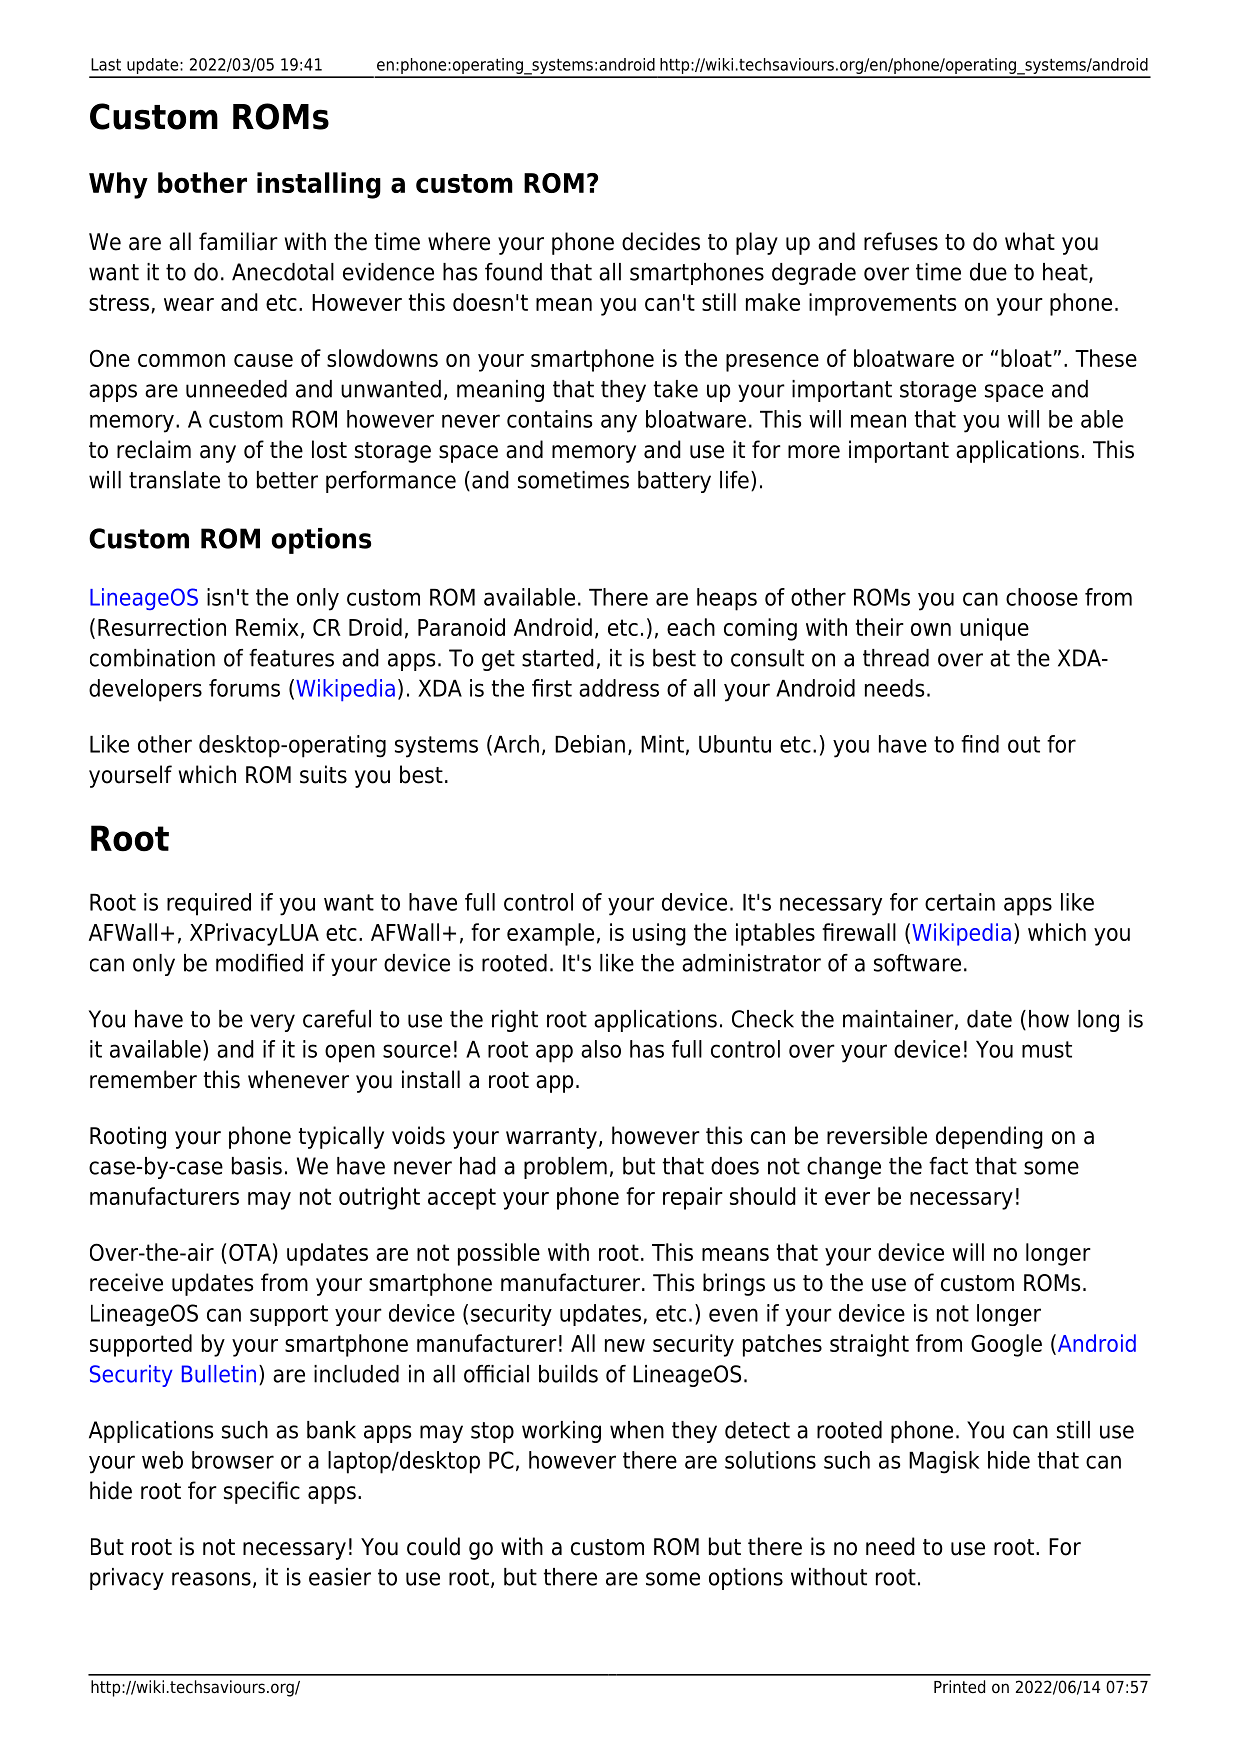 This screenshot has width=1239, height=1752. I want to click on what, so click(1030, 241).
